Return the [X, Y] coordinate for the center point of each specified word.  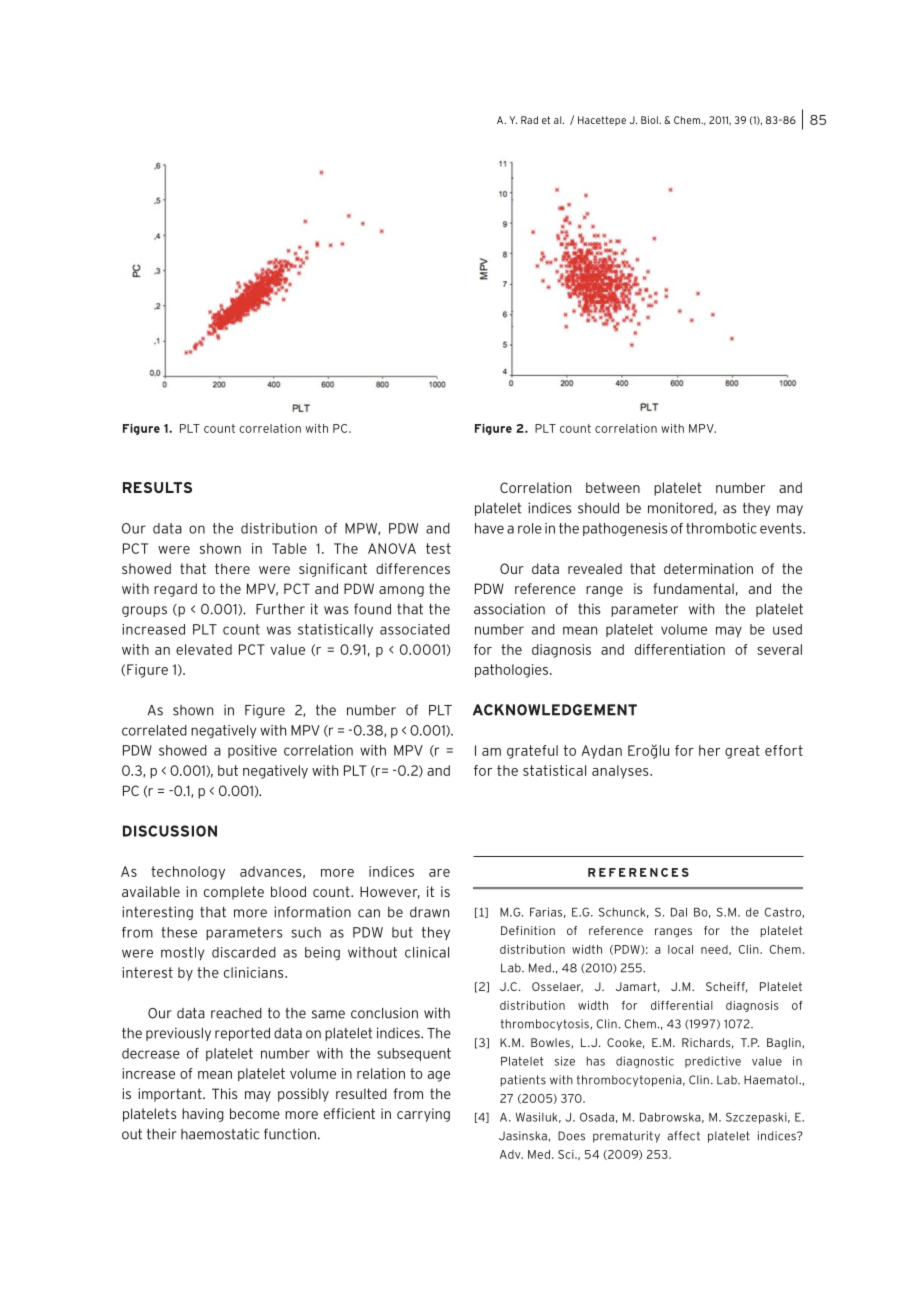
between [613, 487]
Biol [650, 120]
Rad [529, 120]
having [203, 1115]
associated [415, 629]
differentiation [680, 649]
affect [683, 1136]
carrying [423, 1115]
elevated [204, 649]
